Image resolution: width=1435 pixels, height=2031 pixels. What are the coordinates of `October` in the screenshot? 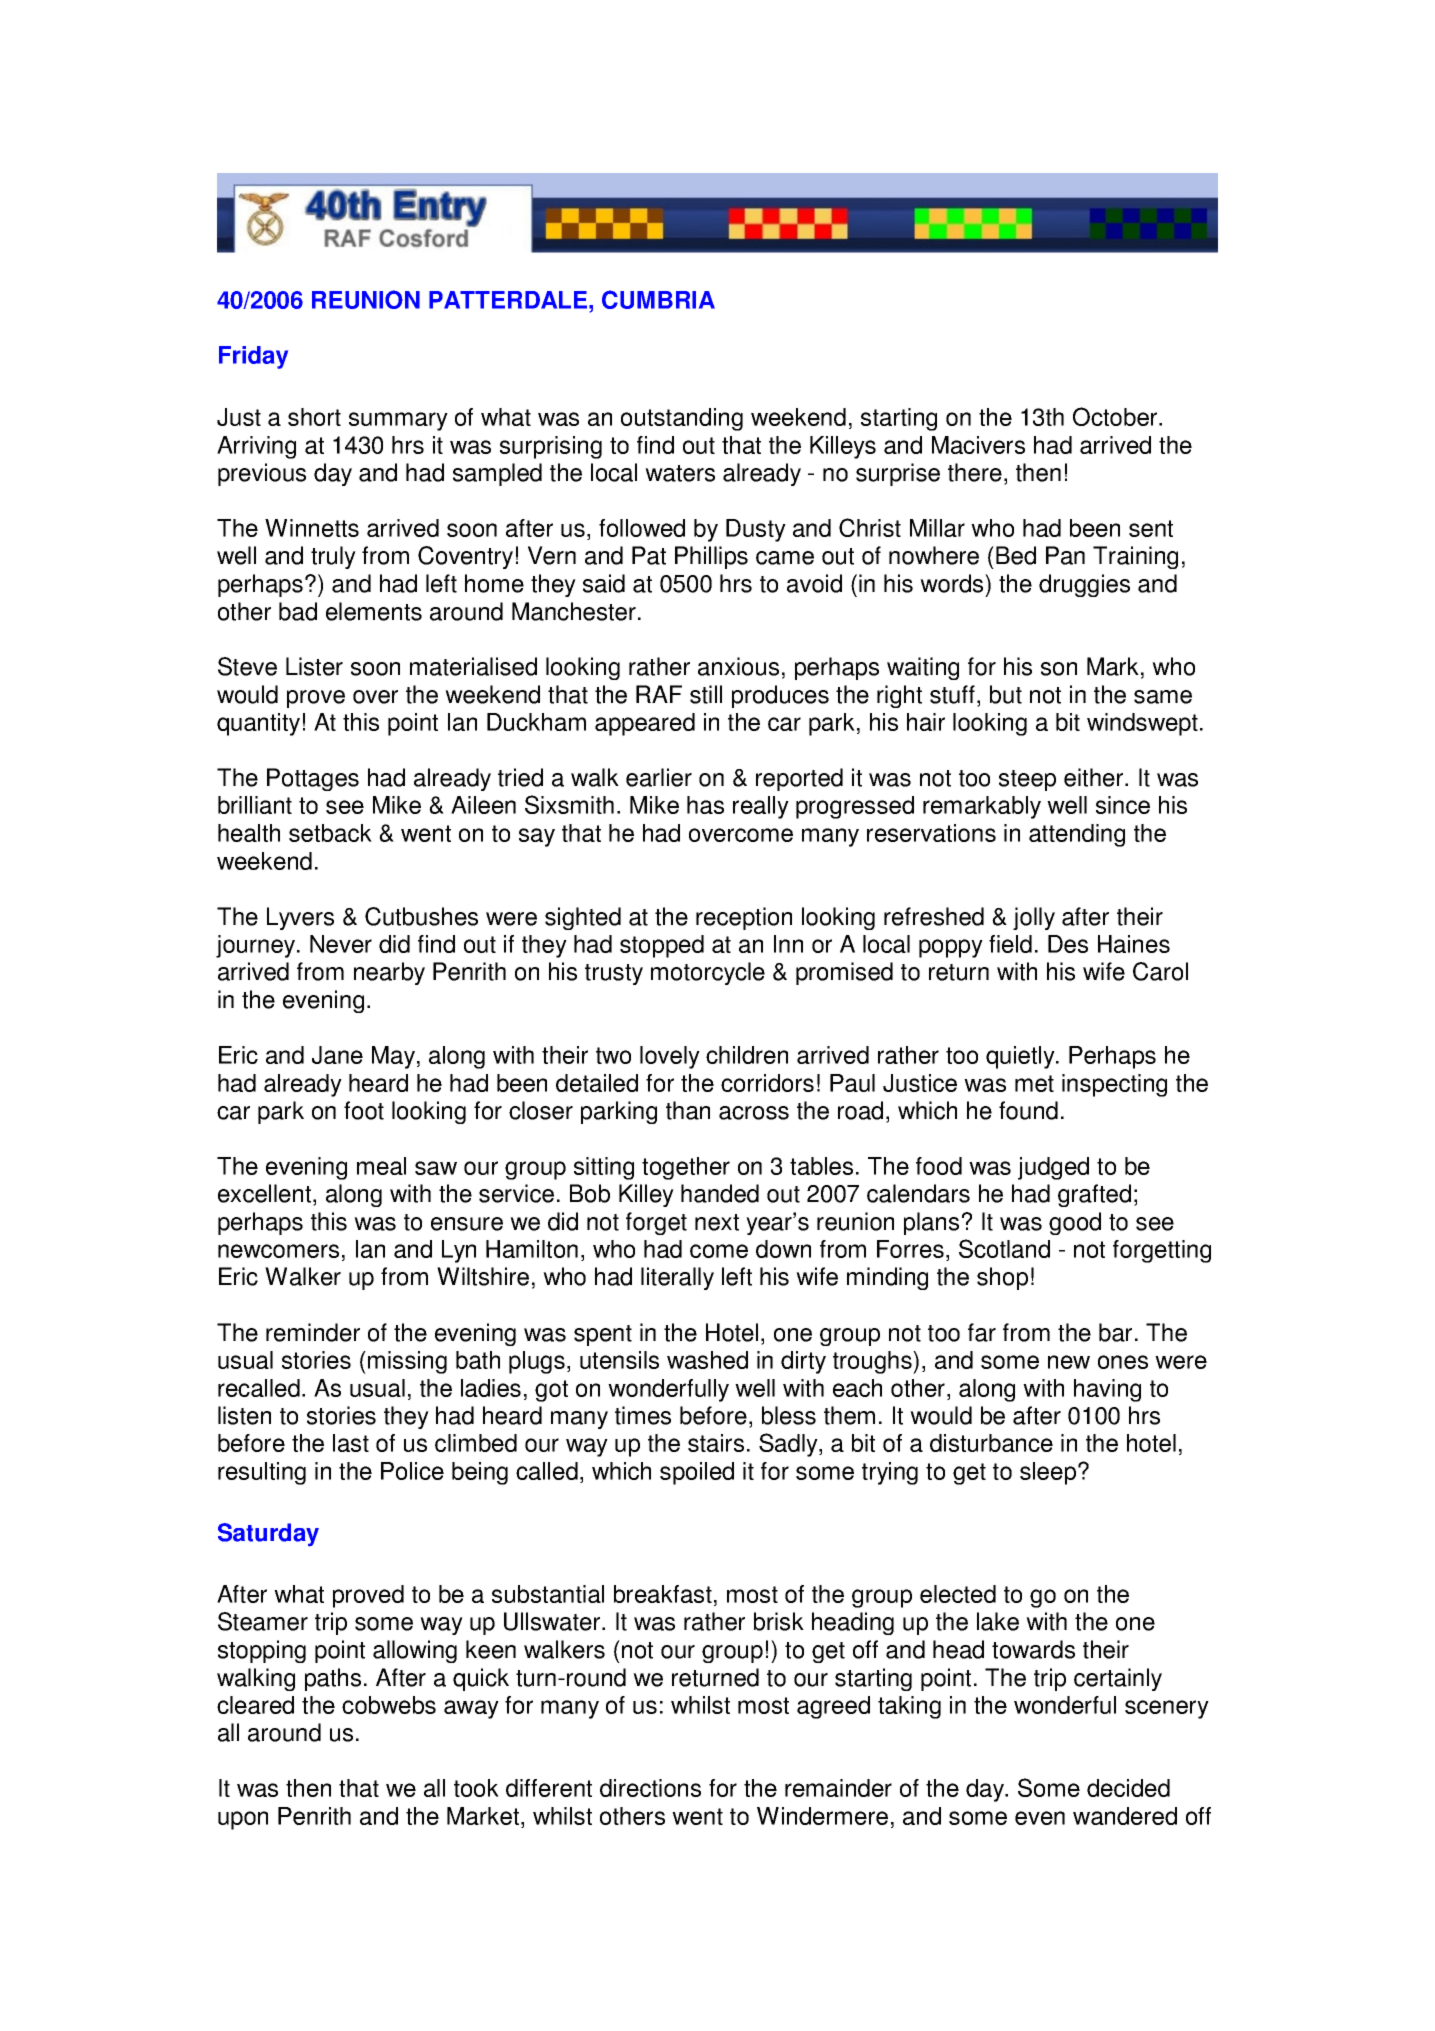 It's located at (1116, 416).
